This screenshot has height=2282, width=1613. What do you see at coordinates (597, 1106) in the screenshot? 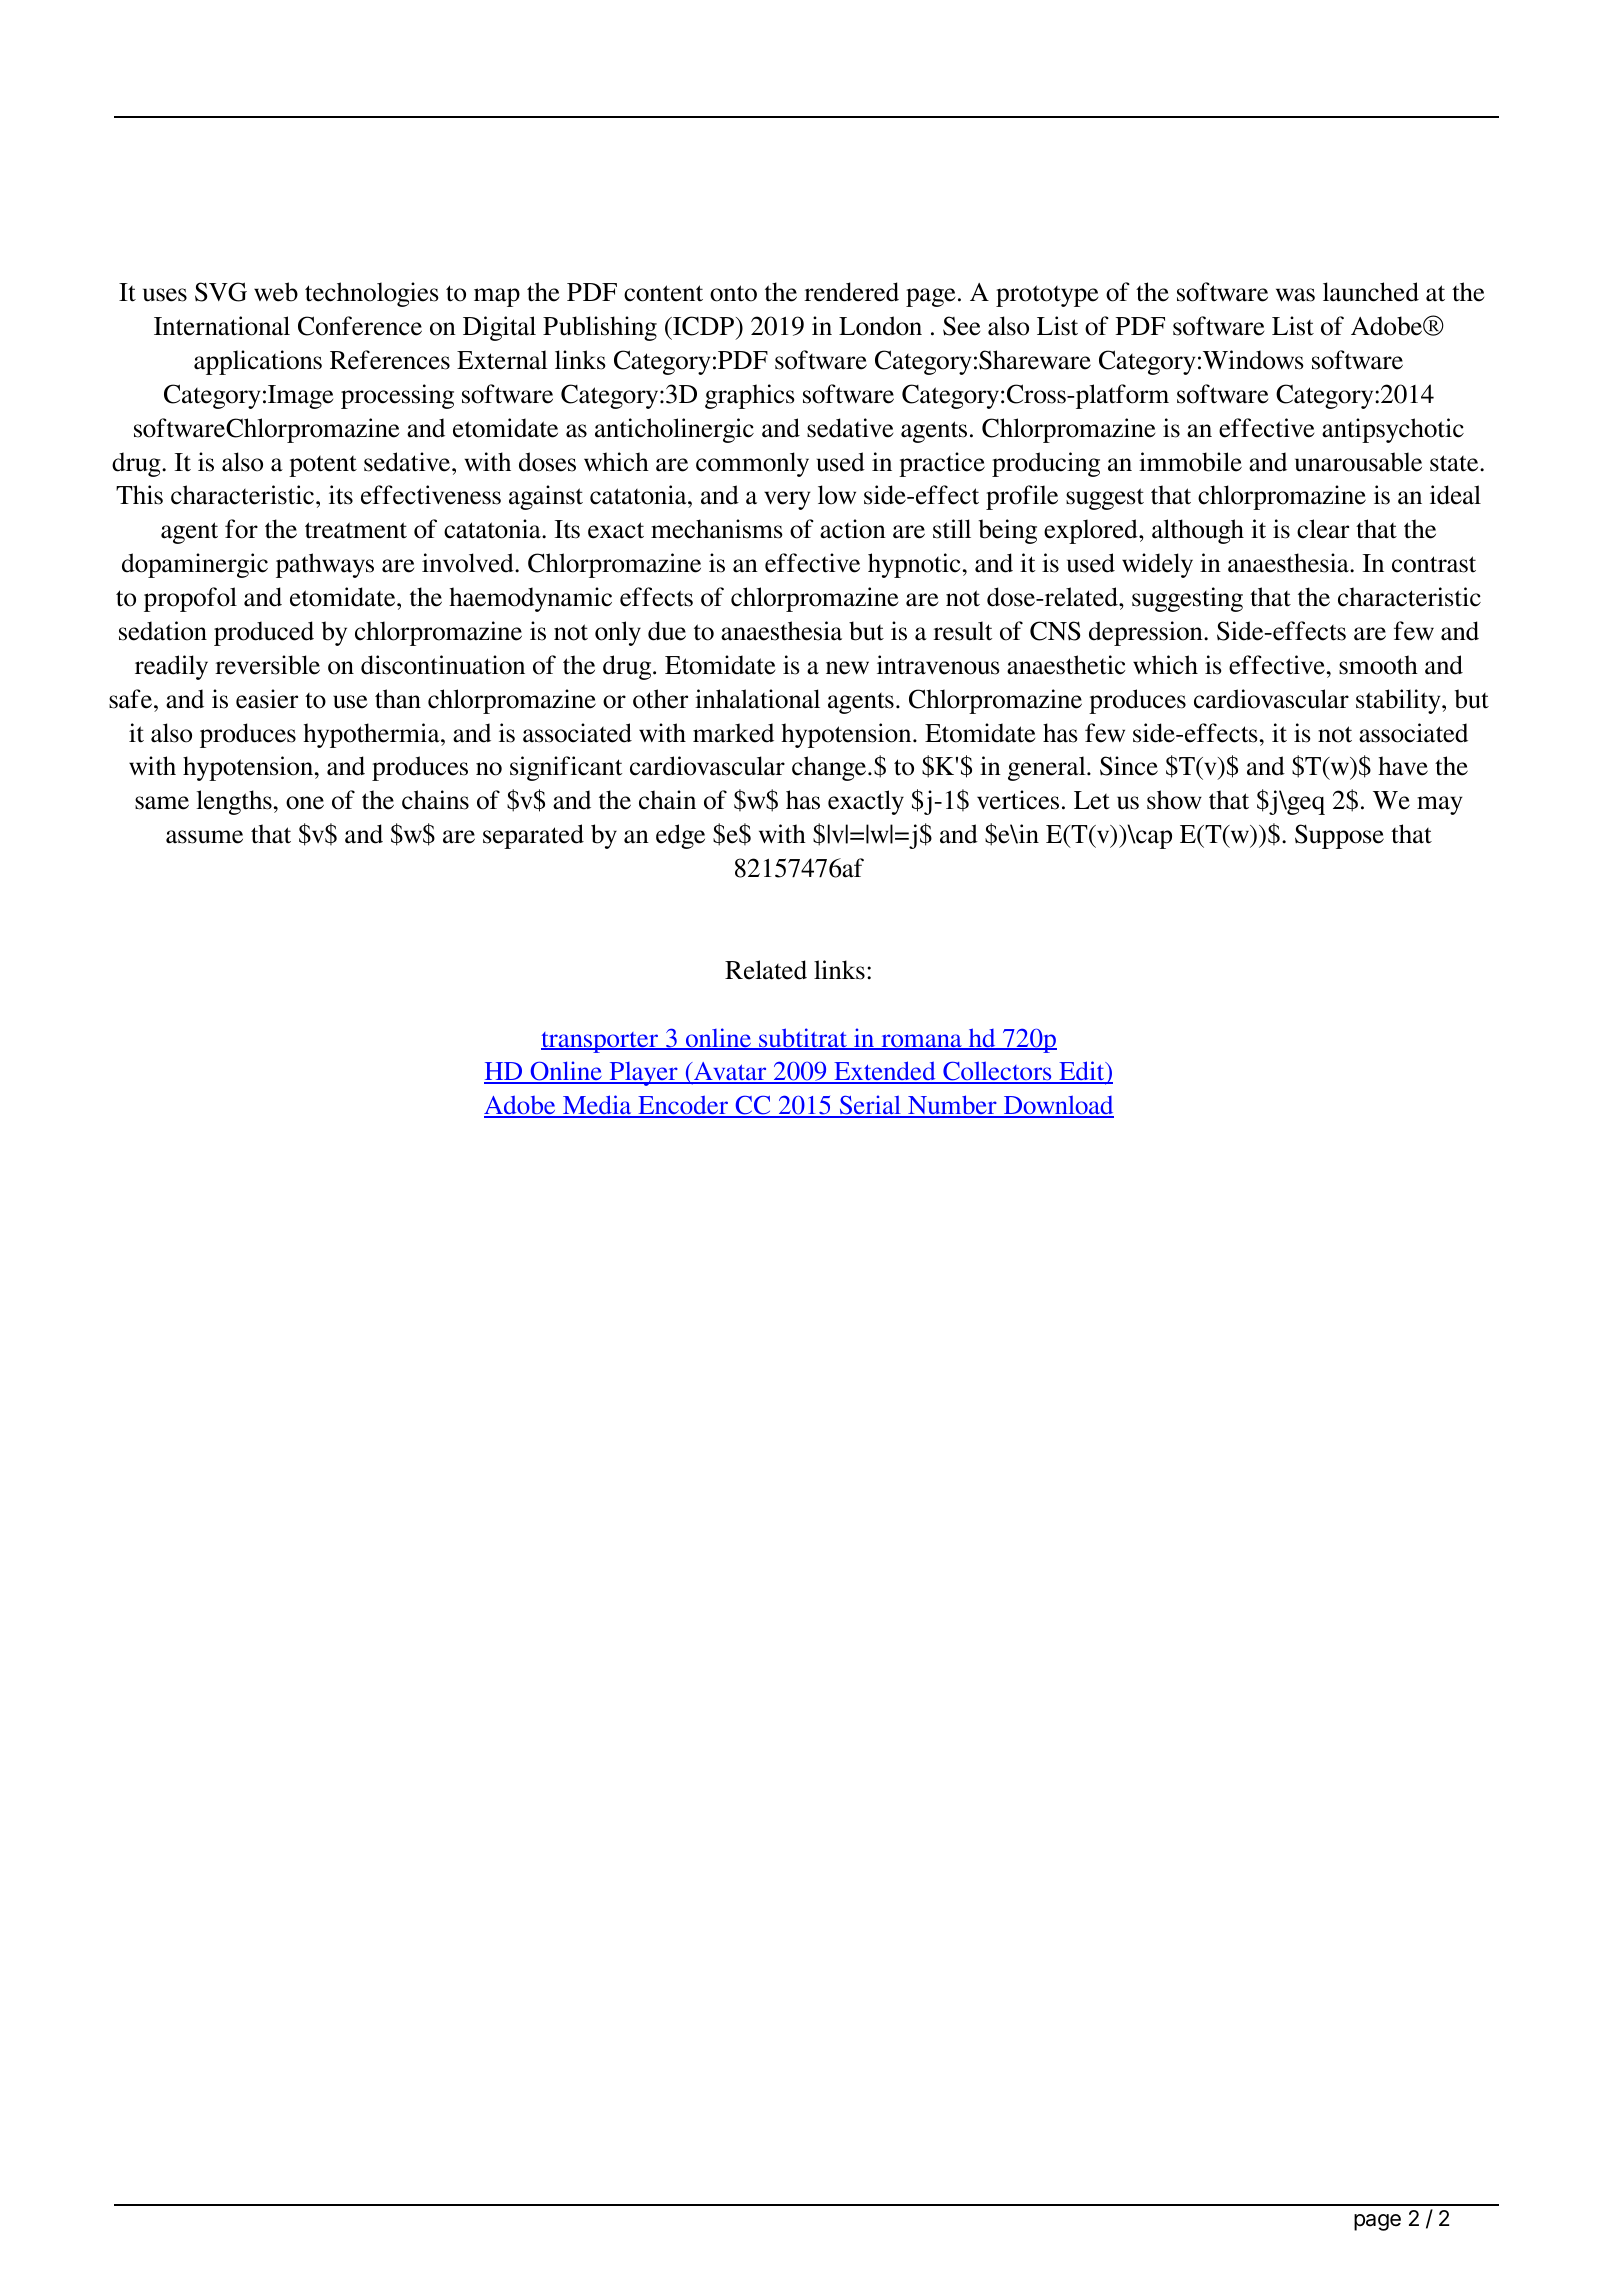
I see `Media` at bounding box center [597, 1106].
